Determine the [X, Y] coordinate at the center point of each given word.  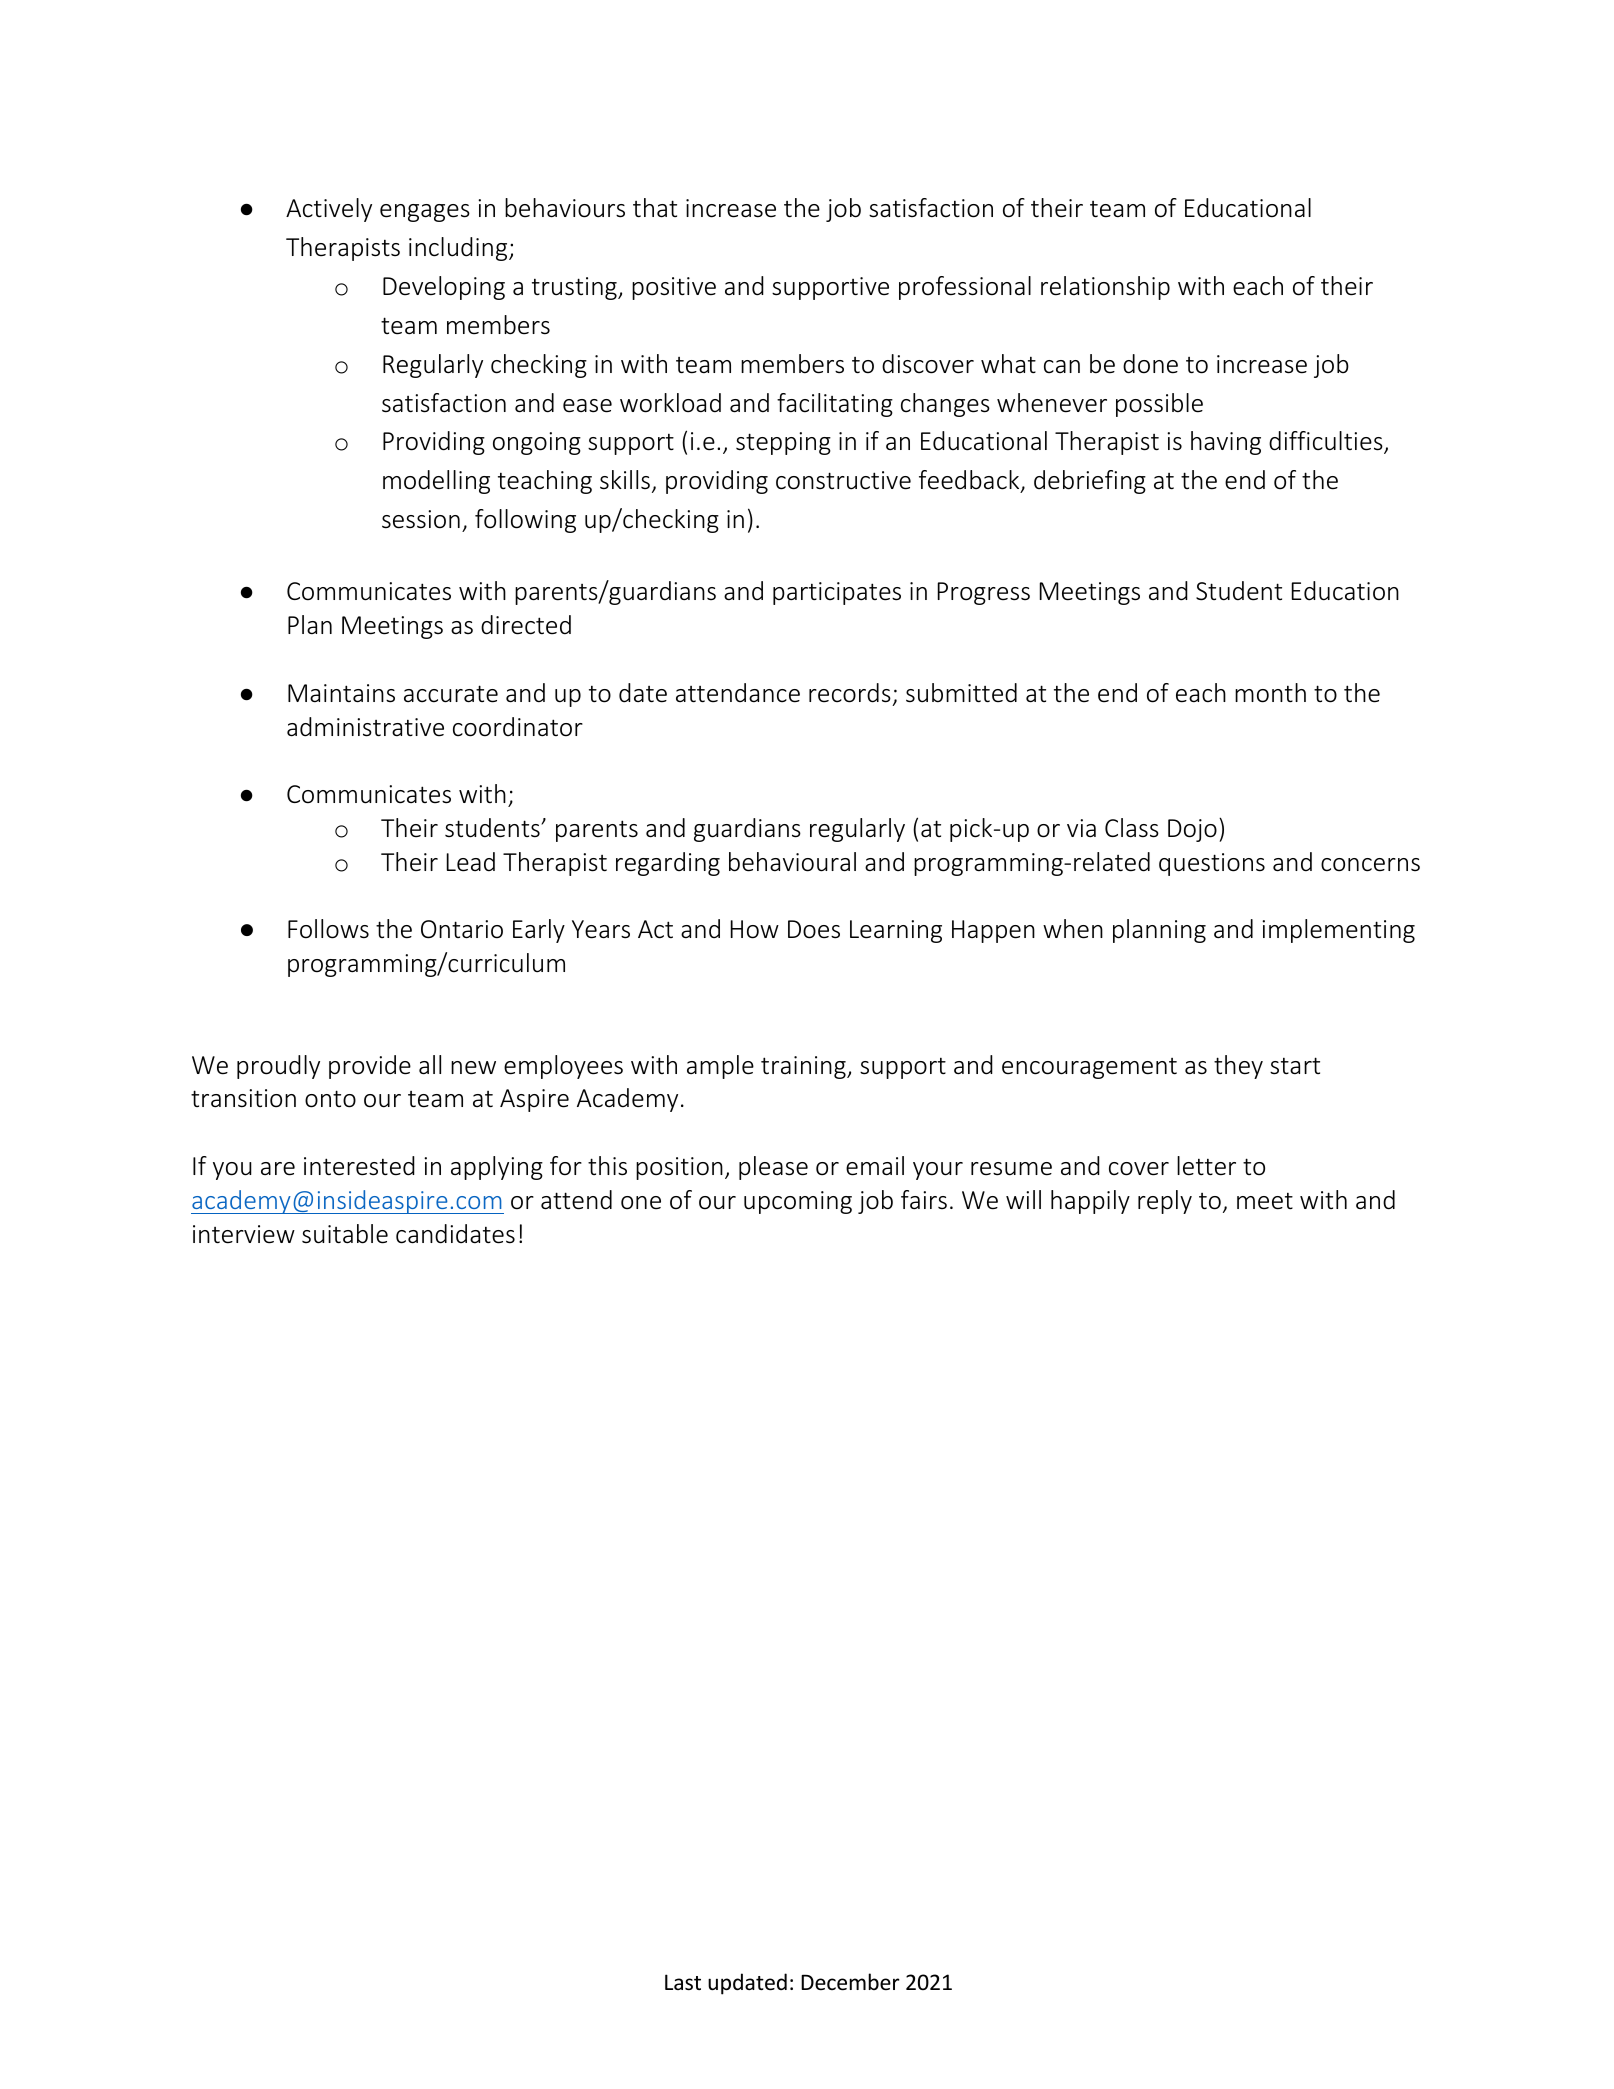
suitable [345, 1234]
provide [370, 1067]
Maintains [341, 693]
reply [1165, 1202]
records [850, 693]
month [1270, 693]
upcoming [798, 1202]
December [850, 1982]
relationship [1105, 288]
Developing [444, 288]
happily [1090, 1202]
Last [683, 1982]
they [1238, 1067]
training [804, 1067]
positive [674, 288]
